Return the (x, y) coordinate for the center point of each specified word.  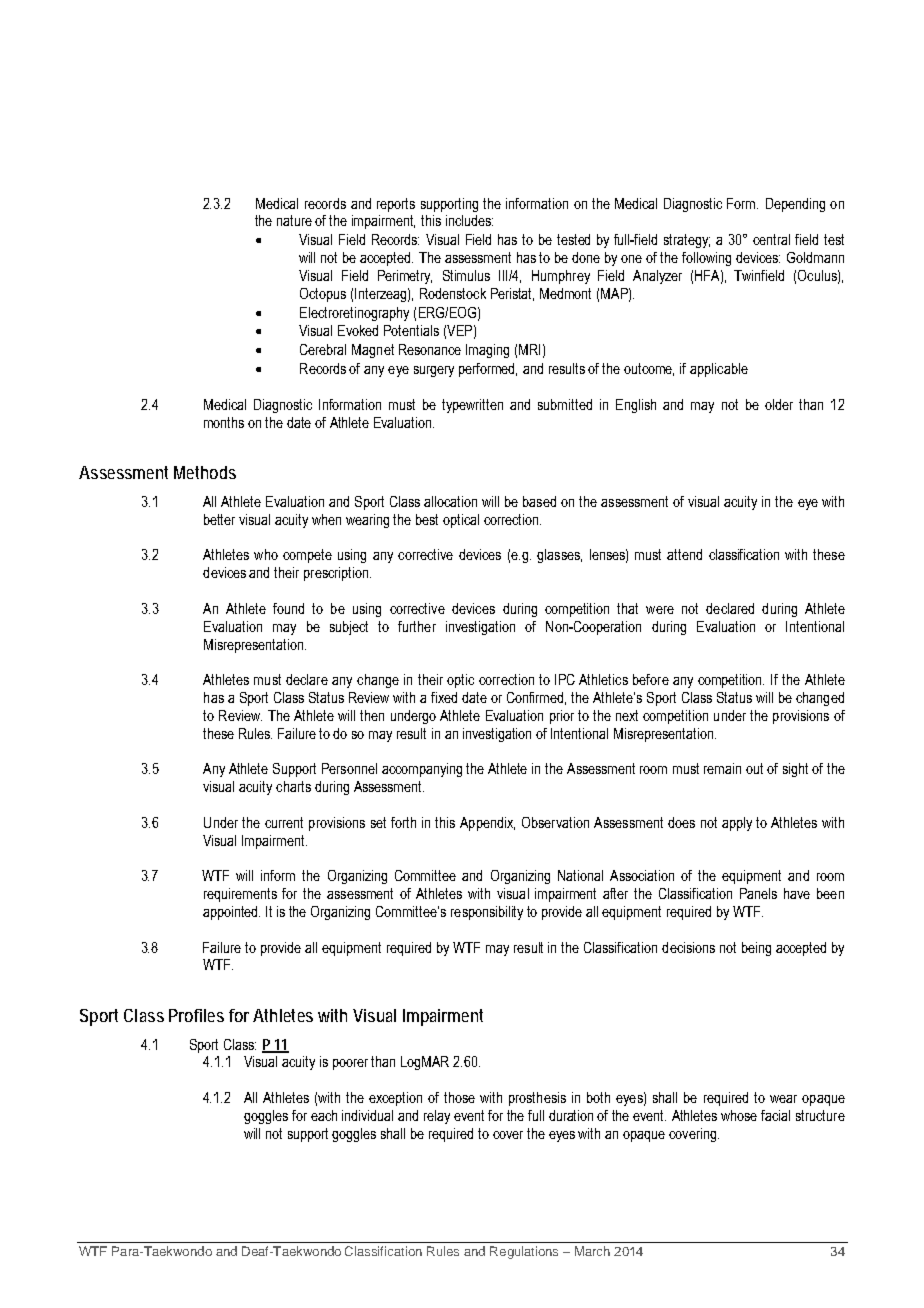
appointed (231, 913)
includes (469, 220)
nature (294, 220)
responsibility (487, 913)
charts (293, 786)
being (756, 949)
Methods (205, 472)
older (779, 404)
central (771, 239)
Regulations (524, 1252)
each (324, 1115)
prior (562, 717)
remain (722, 768)
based (539, 501)
